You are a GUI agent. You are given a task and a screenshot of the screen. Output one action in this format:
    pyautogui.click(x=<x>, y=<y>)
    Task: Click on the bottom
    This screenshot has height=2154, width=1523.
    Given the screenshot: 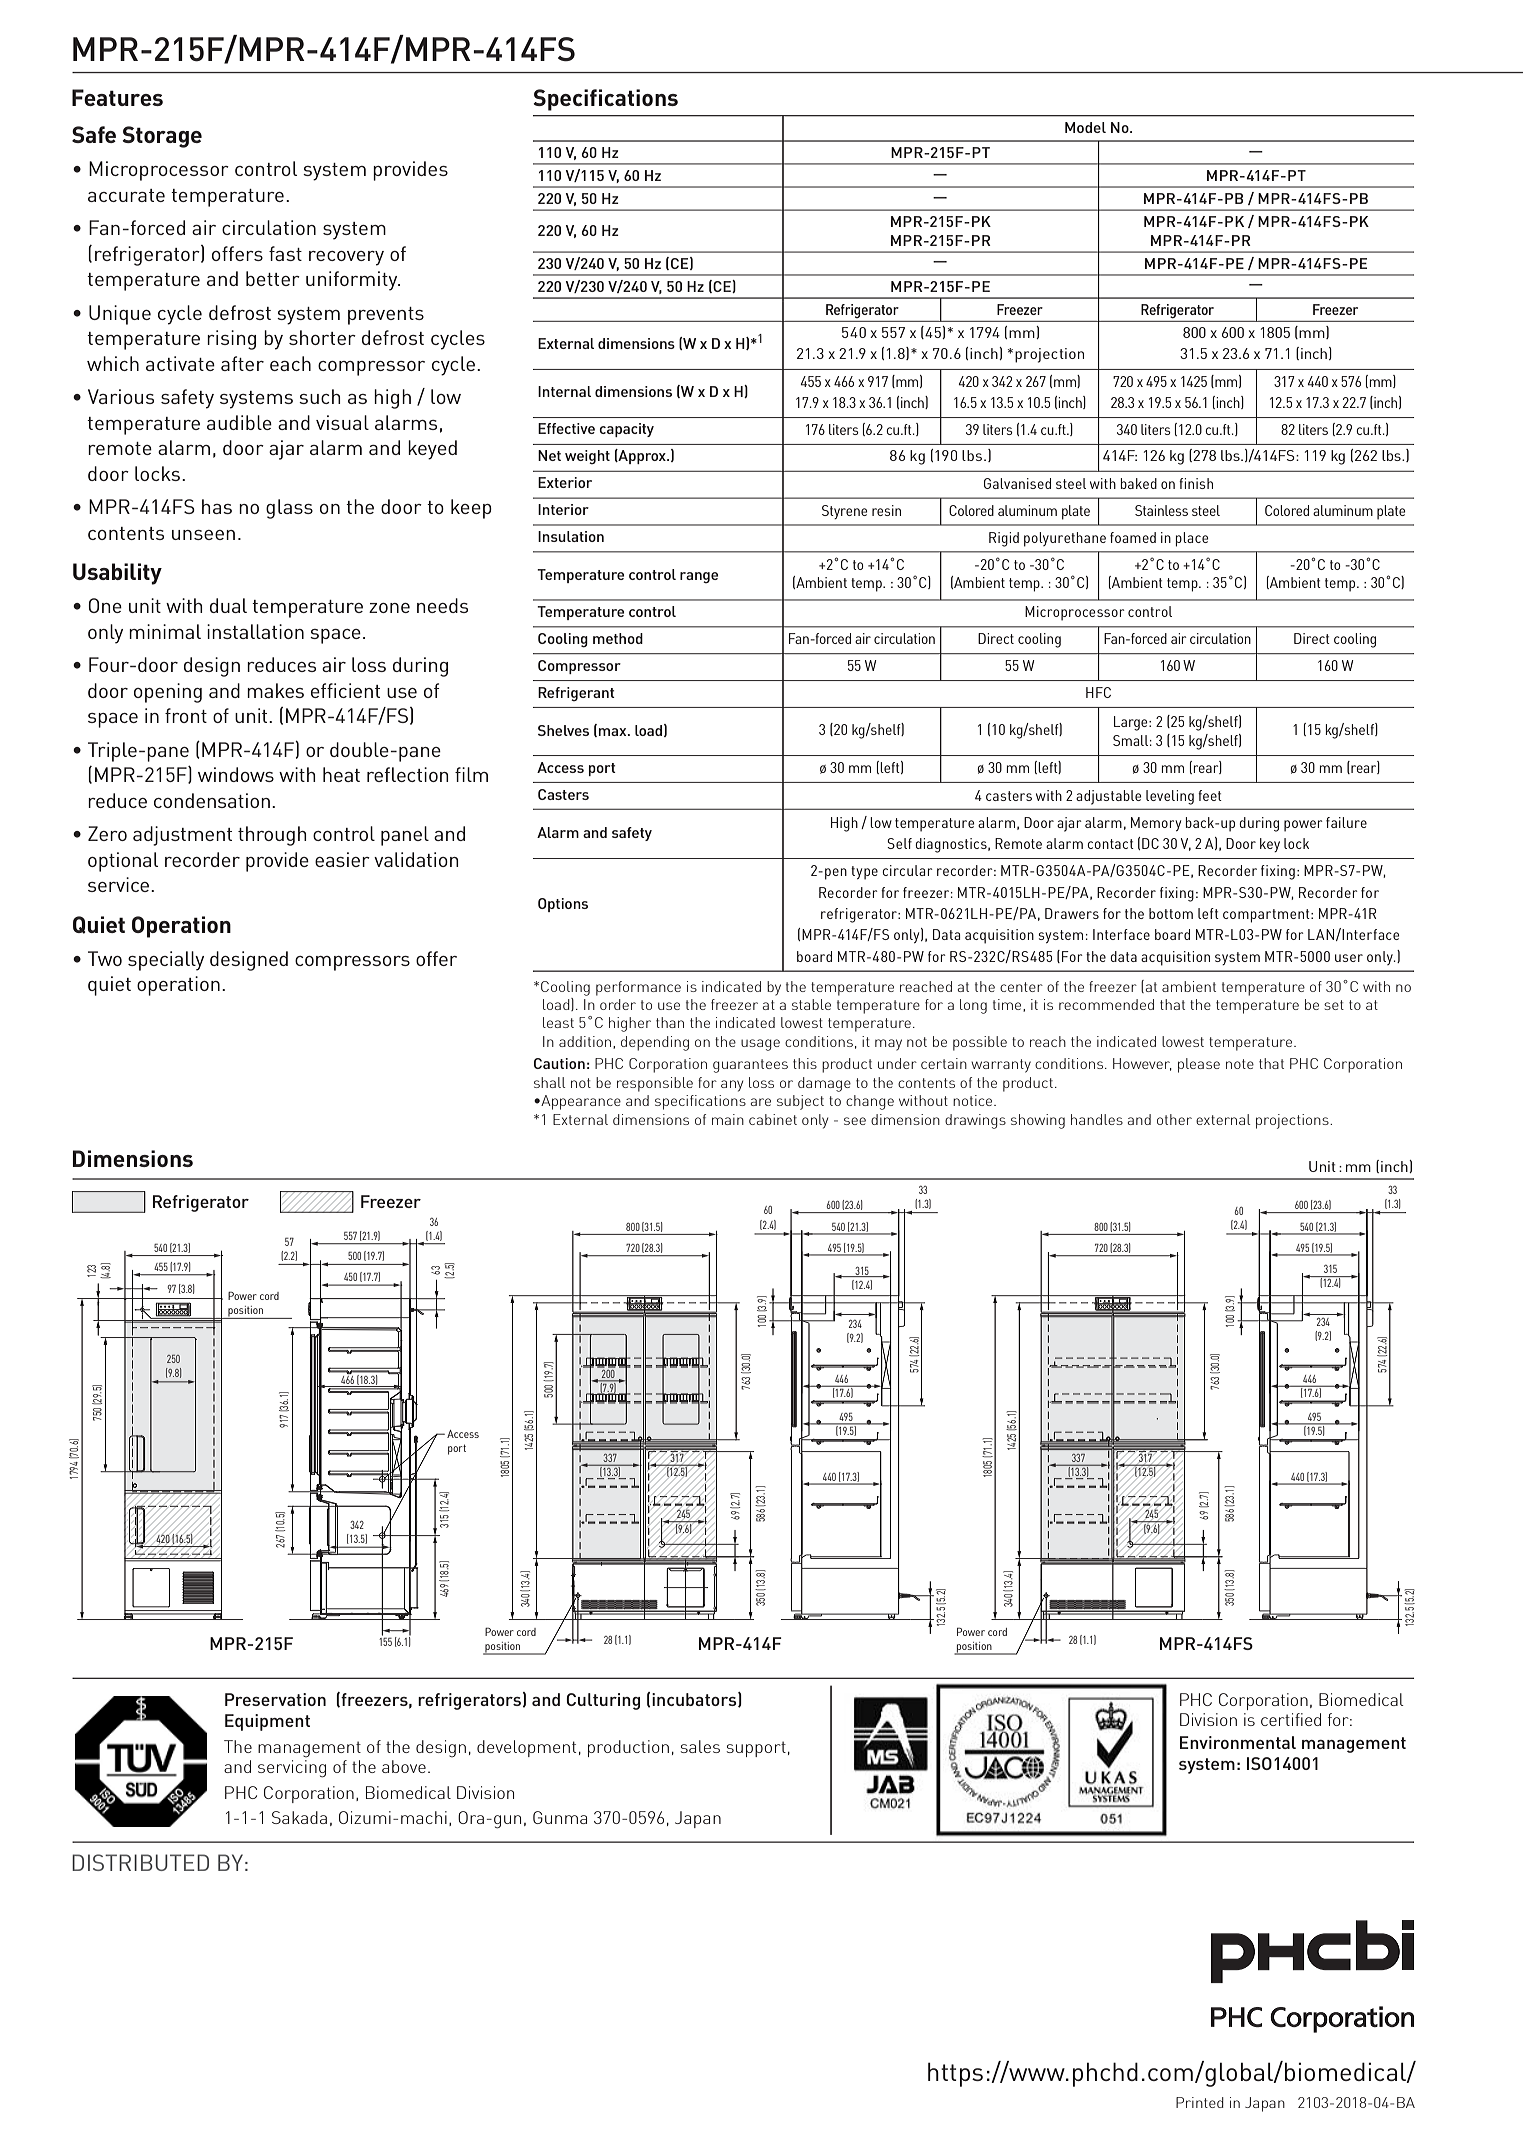 What is the action you would take?
    pyautogui.click(x=1171, y=913)
